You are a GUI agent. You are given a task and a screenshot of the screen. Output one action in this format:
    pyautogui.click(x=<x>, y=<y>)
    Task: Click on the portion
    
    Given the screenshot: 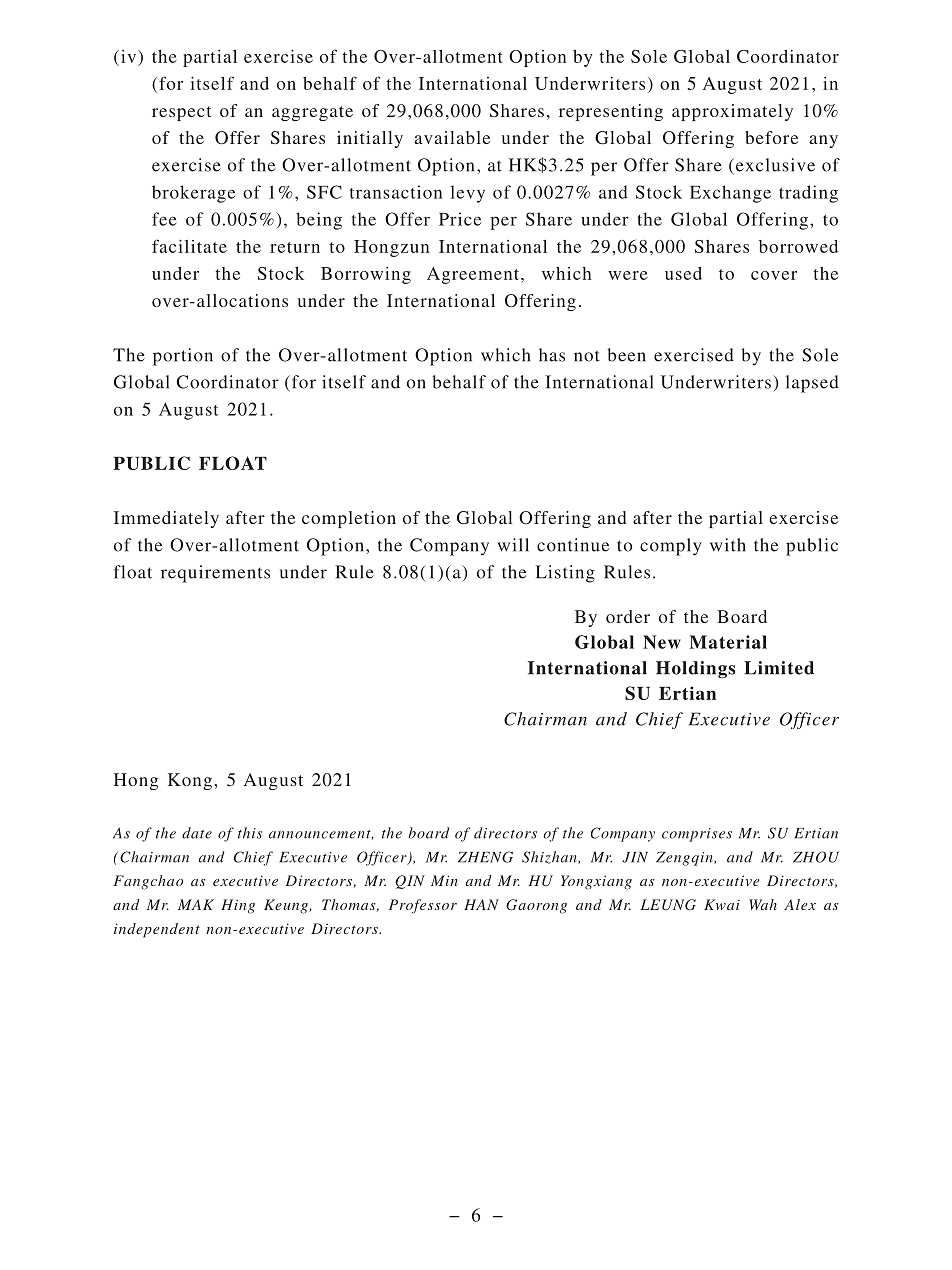 What is the action you would take?
    pyautogui.click(x=183, y=357)
